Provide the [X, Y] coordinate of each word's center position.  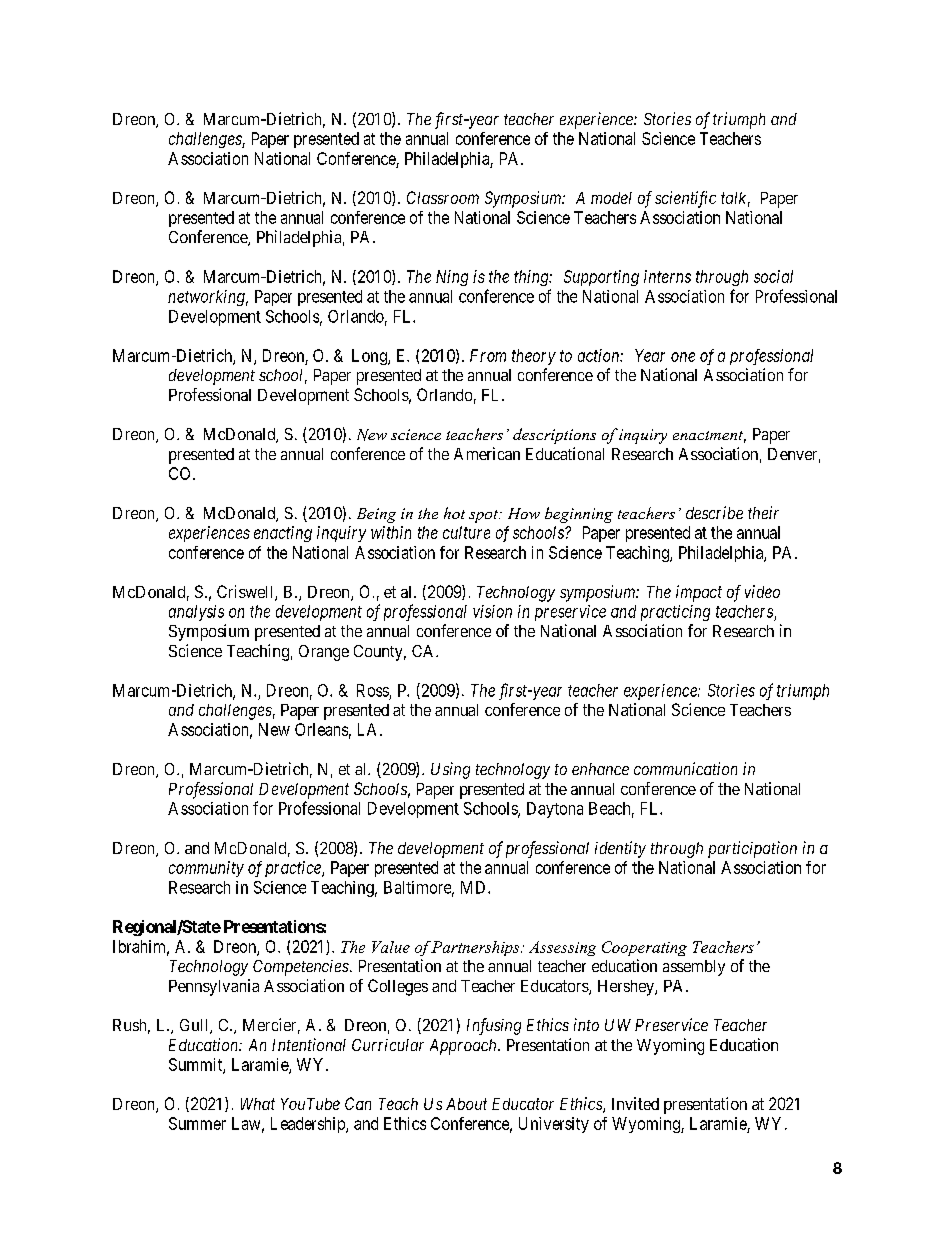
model [611, 198]
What [258, 1104]
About [466, 1104]
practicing [675, 613]
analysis [196, 613]
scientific [685, 199]
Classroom [443, 197]
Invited [635, 1103]
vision [492, 611]
